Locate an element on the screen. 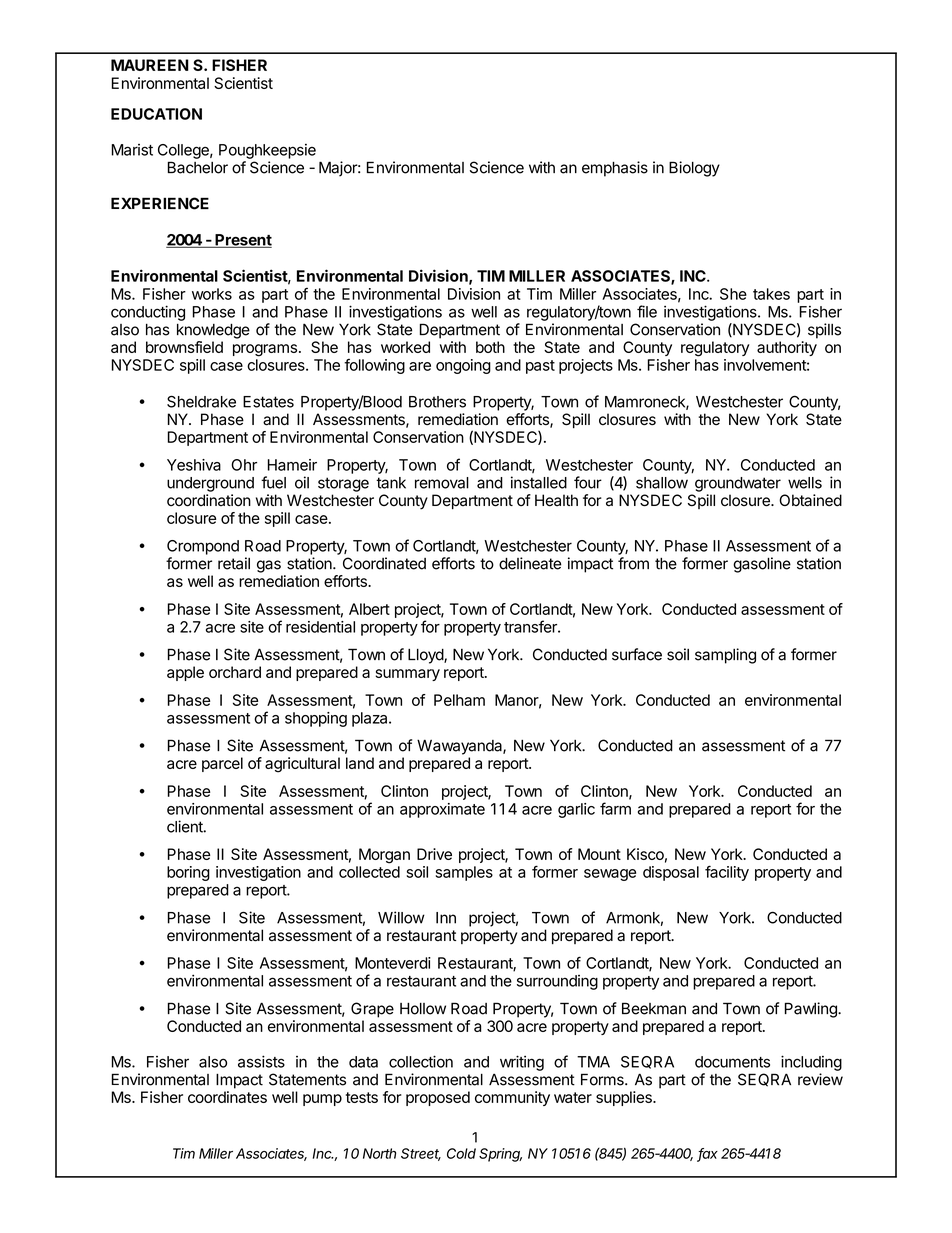 The height and width of the screenshot is (1233, 952). approximate is located at coordinates (442, 810).
